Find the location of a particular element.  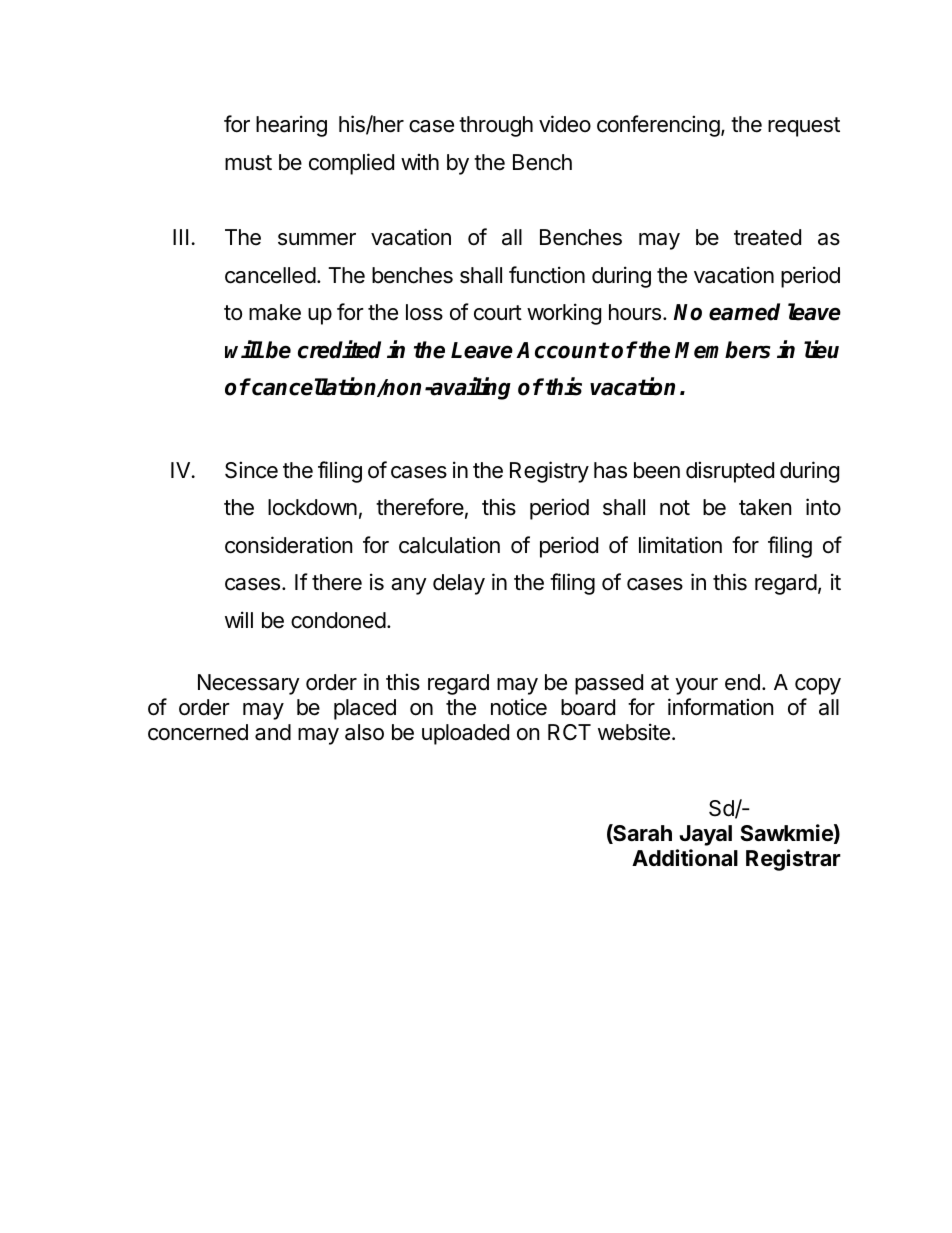

must is located at coordinates (248, 163).
